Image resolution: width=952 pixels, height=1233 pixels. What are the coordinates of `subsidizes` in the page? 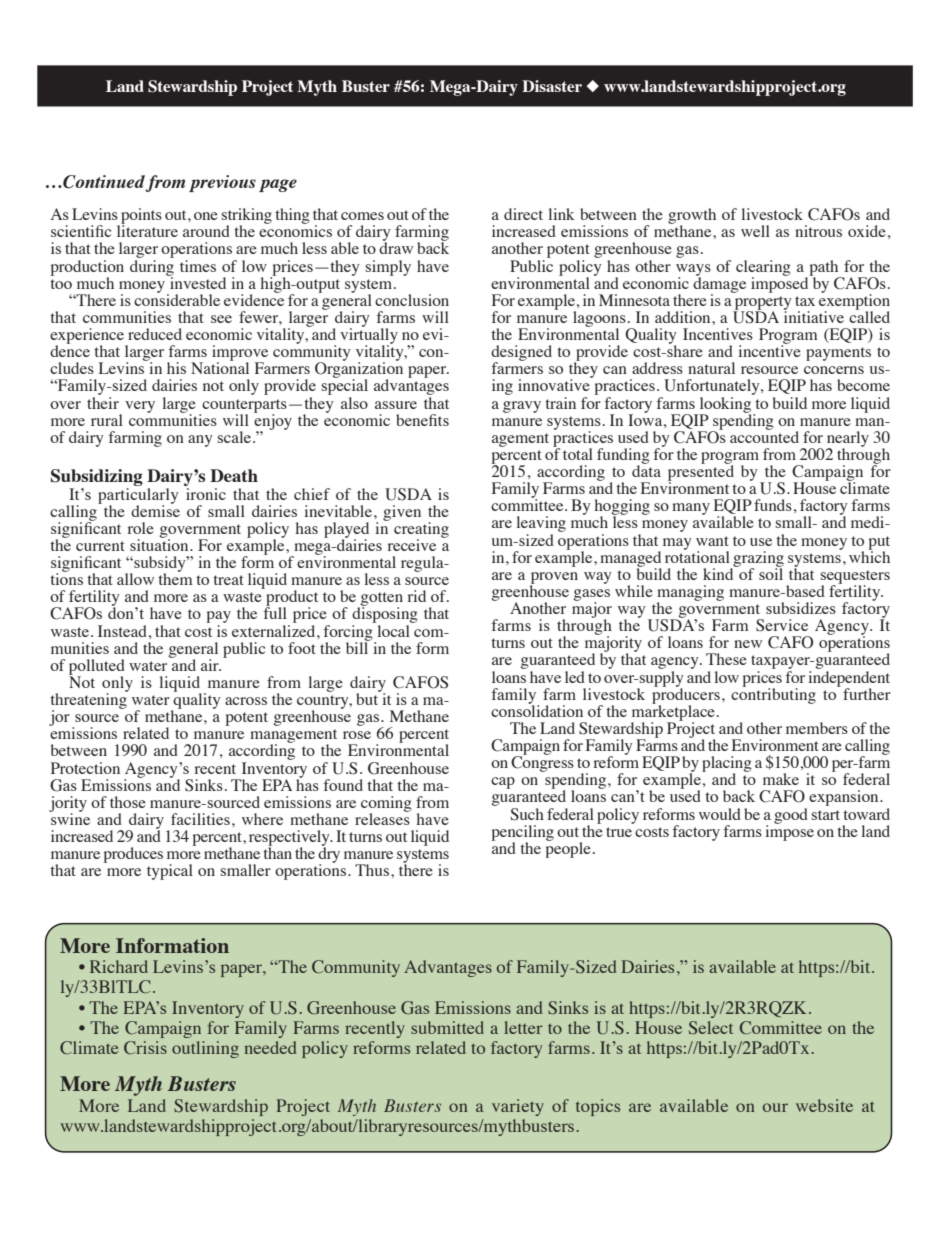 It's located at (801, 608).
